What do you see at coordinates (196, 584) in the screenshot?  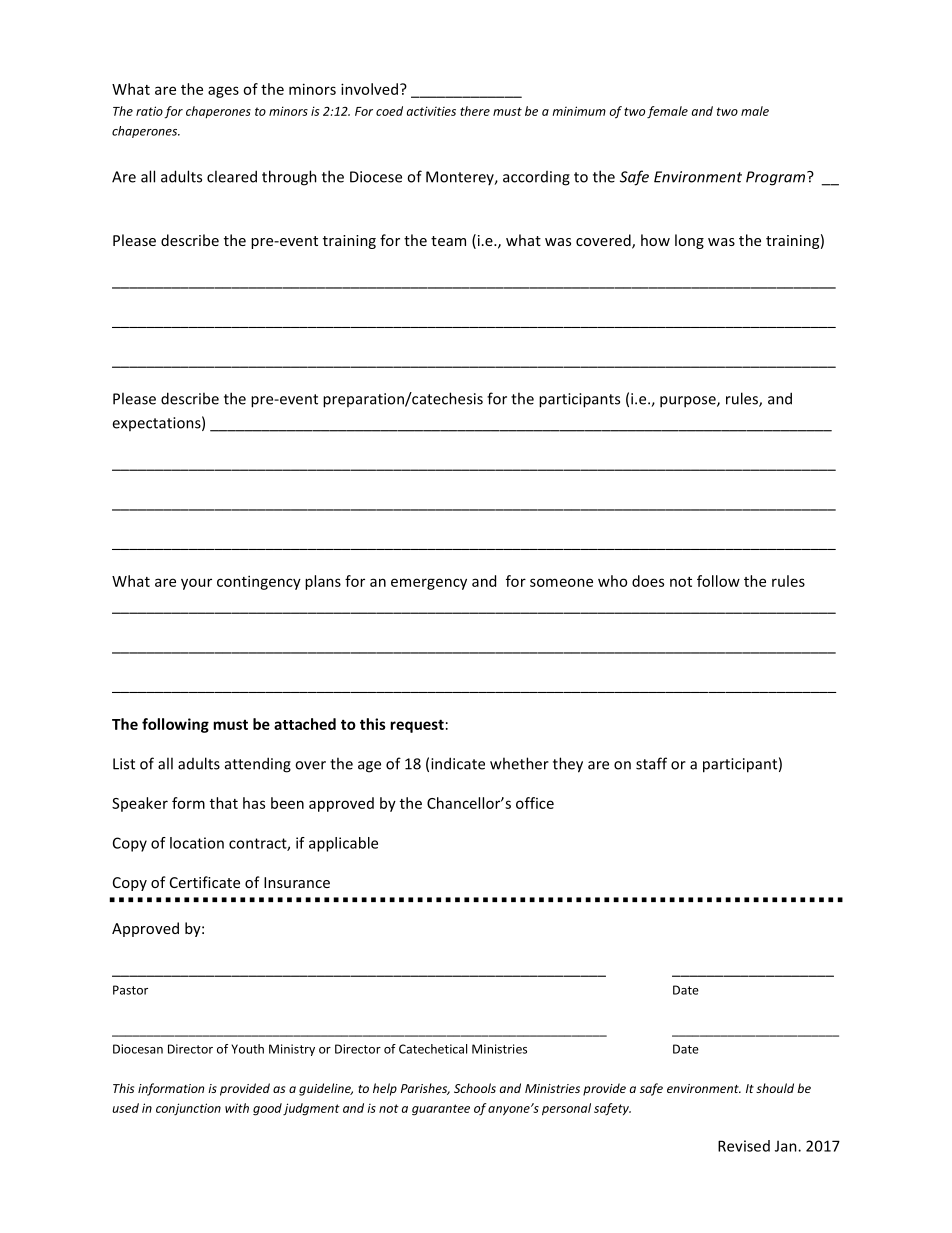 I see `your` at bounding box center [196, 584].
